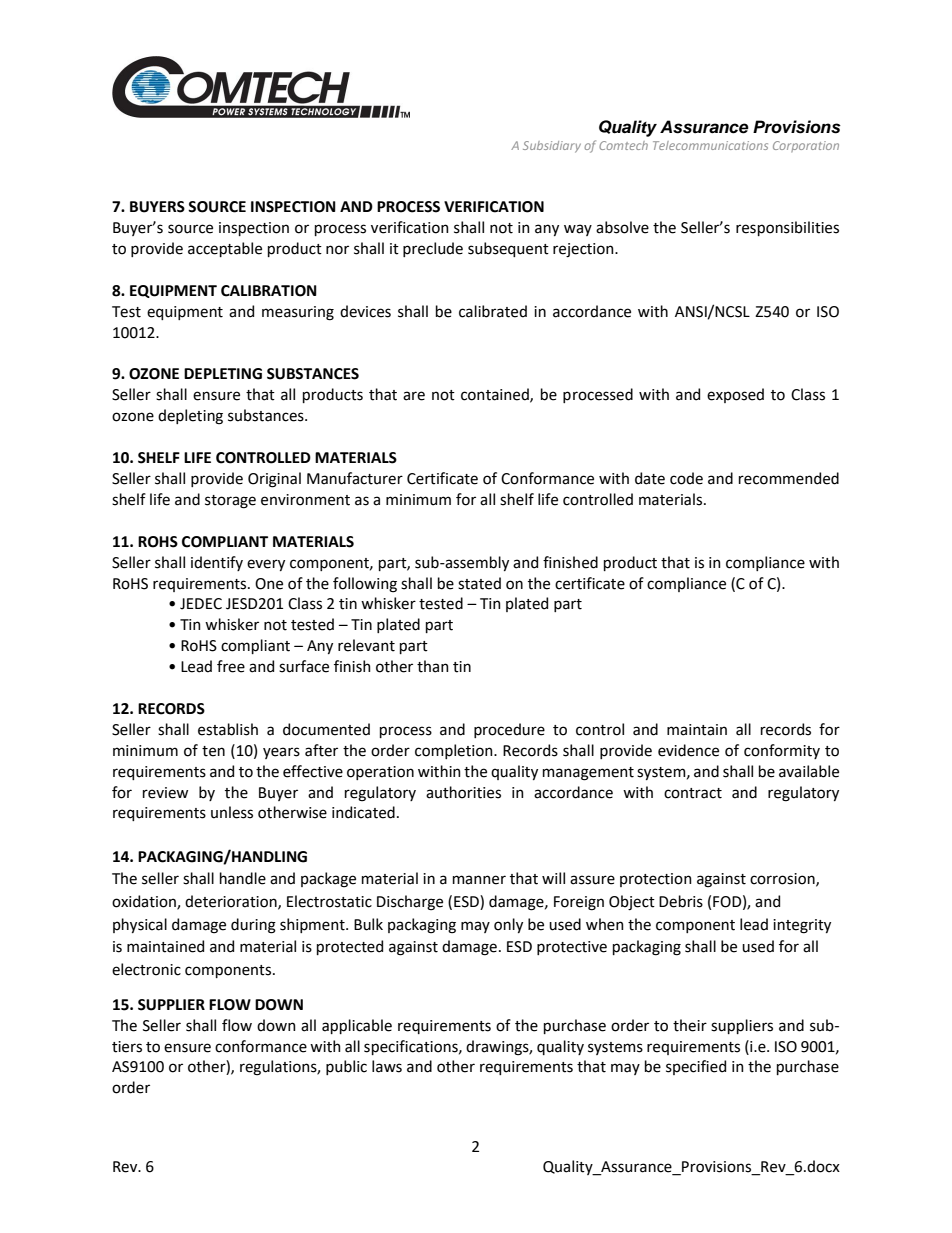 This screenshot has height=1233, width=952. Describe the element at coordinates (414, 396) in the screenshot. I see `are` at that location.
